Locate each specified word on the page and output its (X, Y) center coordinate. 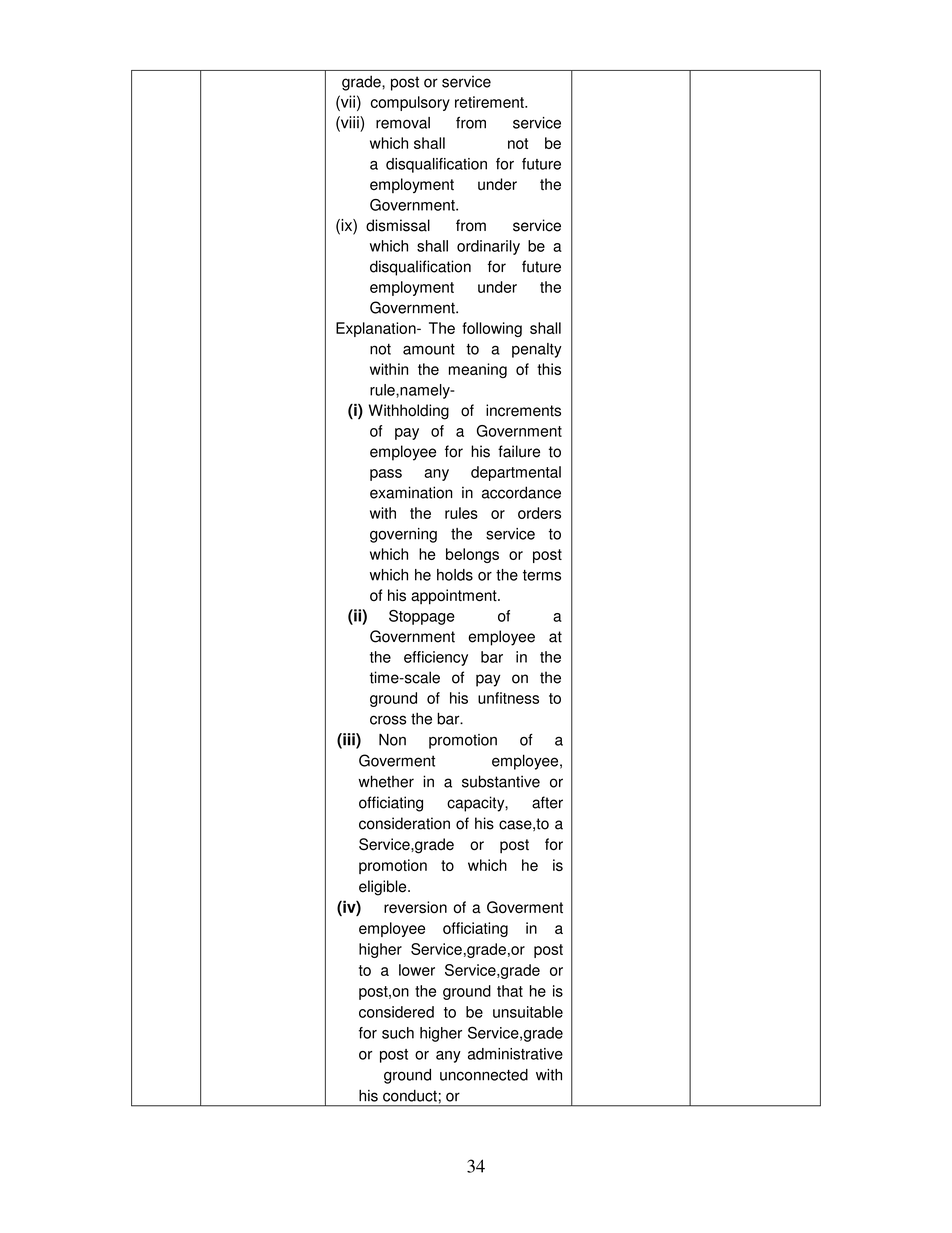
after (547, 802)
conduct (410, 1095)
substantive (501, 781)
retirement (490, 102)
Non (392, 740)
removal (403, 123)
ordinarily (488, 247)
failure (519, 451)
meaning (478, 370)
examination (411, 492)
